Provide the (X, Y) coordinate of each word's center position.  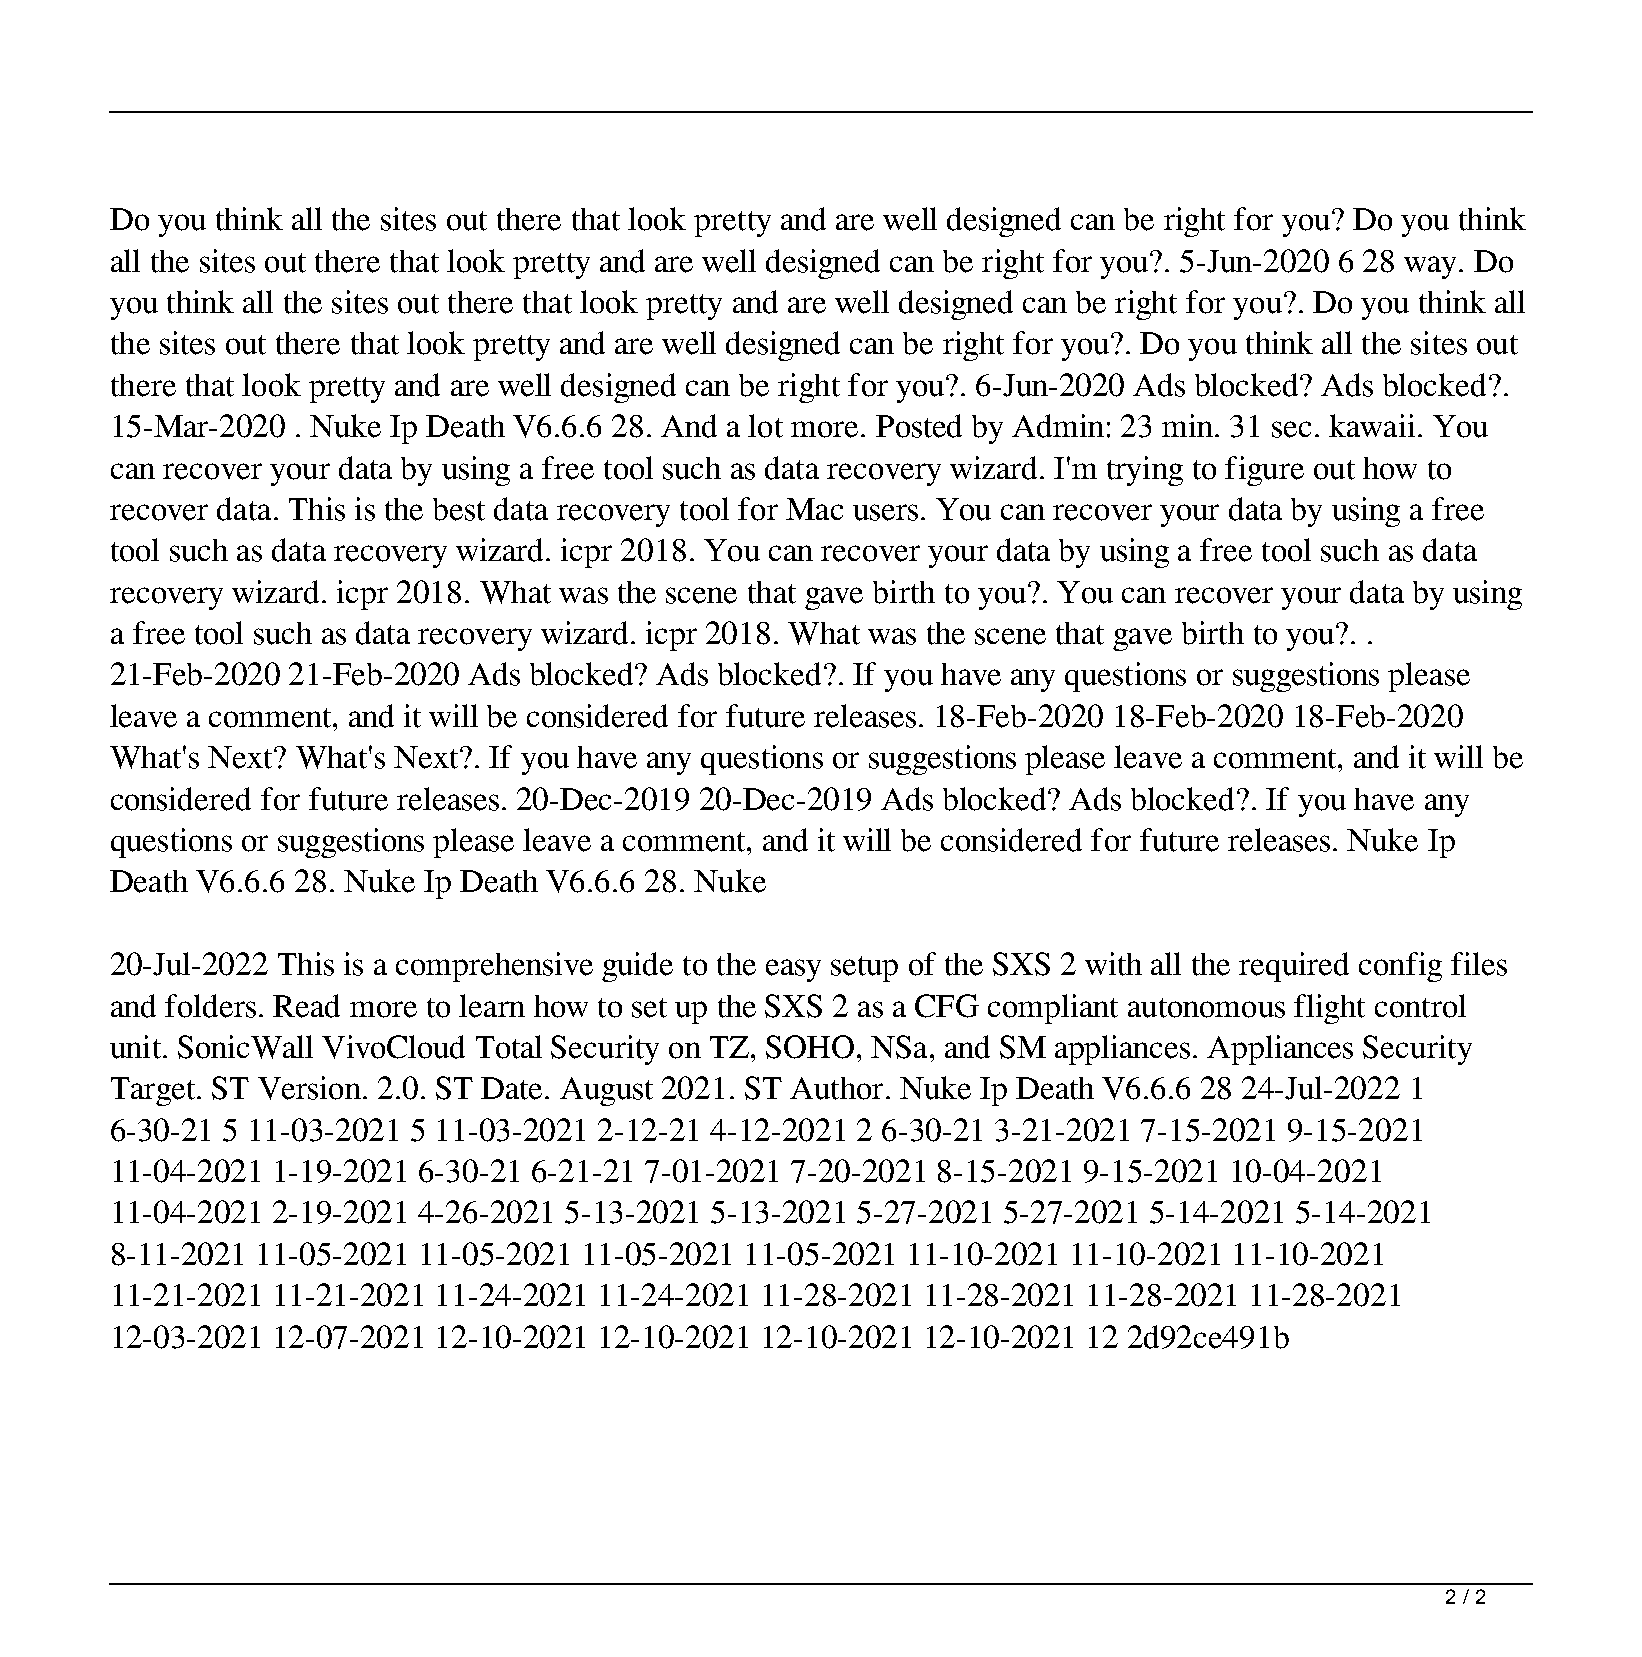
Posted (919, 426)
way (1432, 267)
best (459, 509)
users (885, 512)
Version (309, 1088)
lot (765, 426)
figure (1264, 471)
